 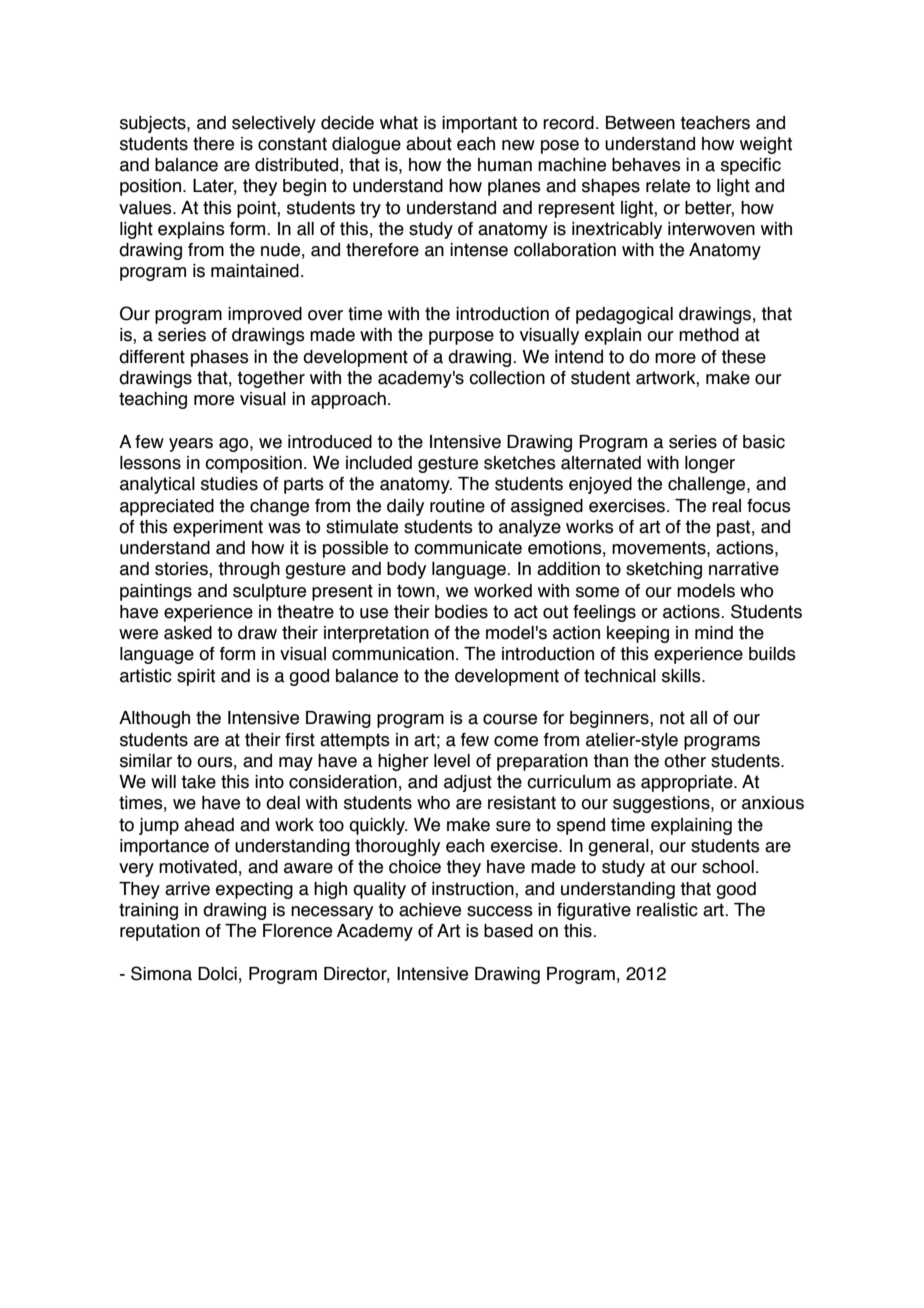 I want to click on subjects, so click(x=154, y=124).
